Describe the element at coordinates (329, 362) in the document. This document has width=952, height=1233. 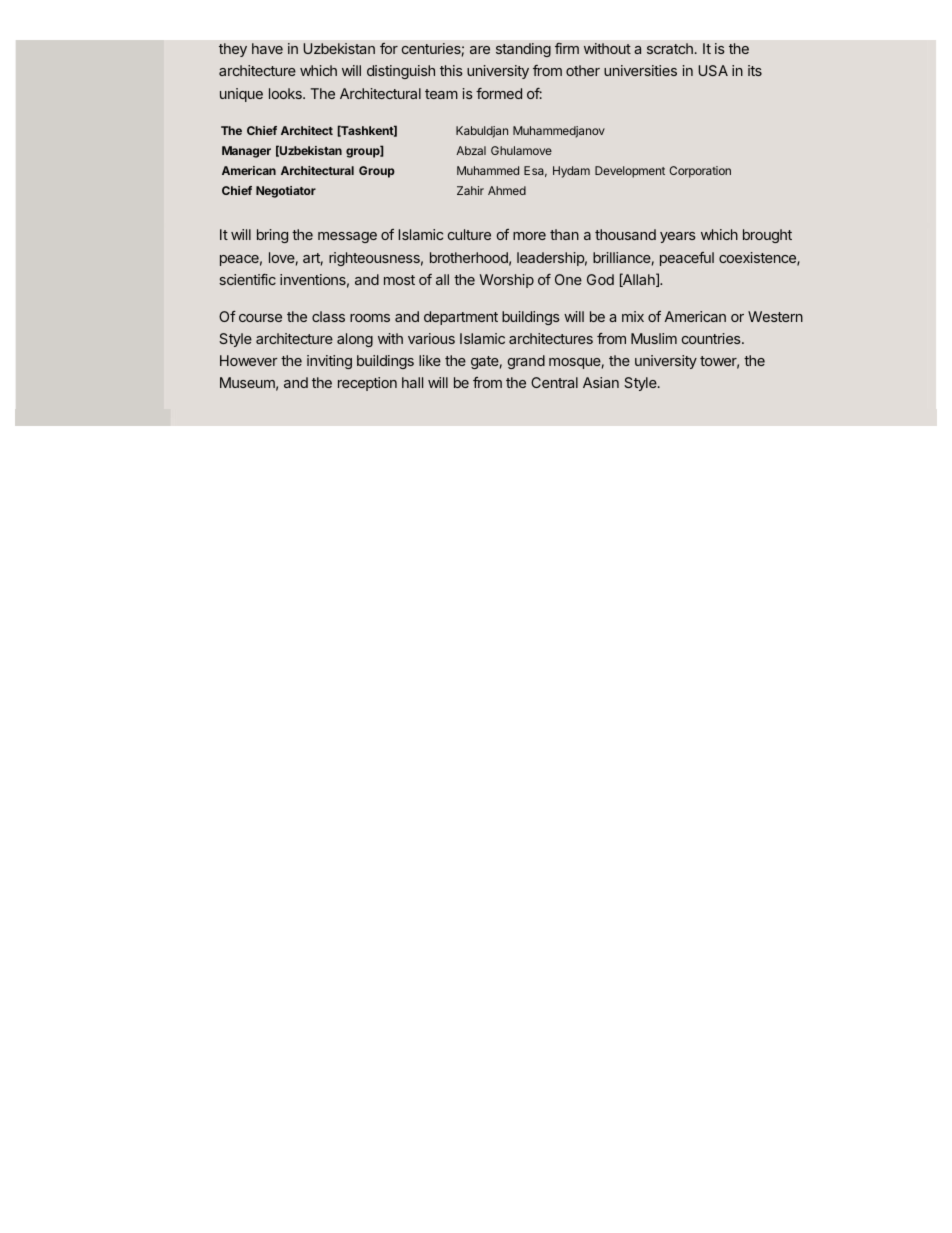
I see `inviting` at that location.
